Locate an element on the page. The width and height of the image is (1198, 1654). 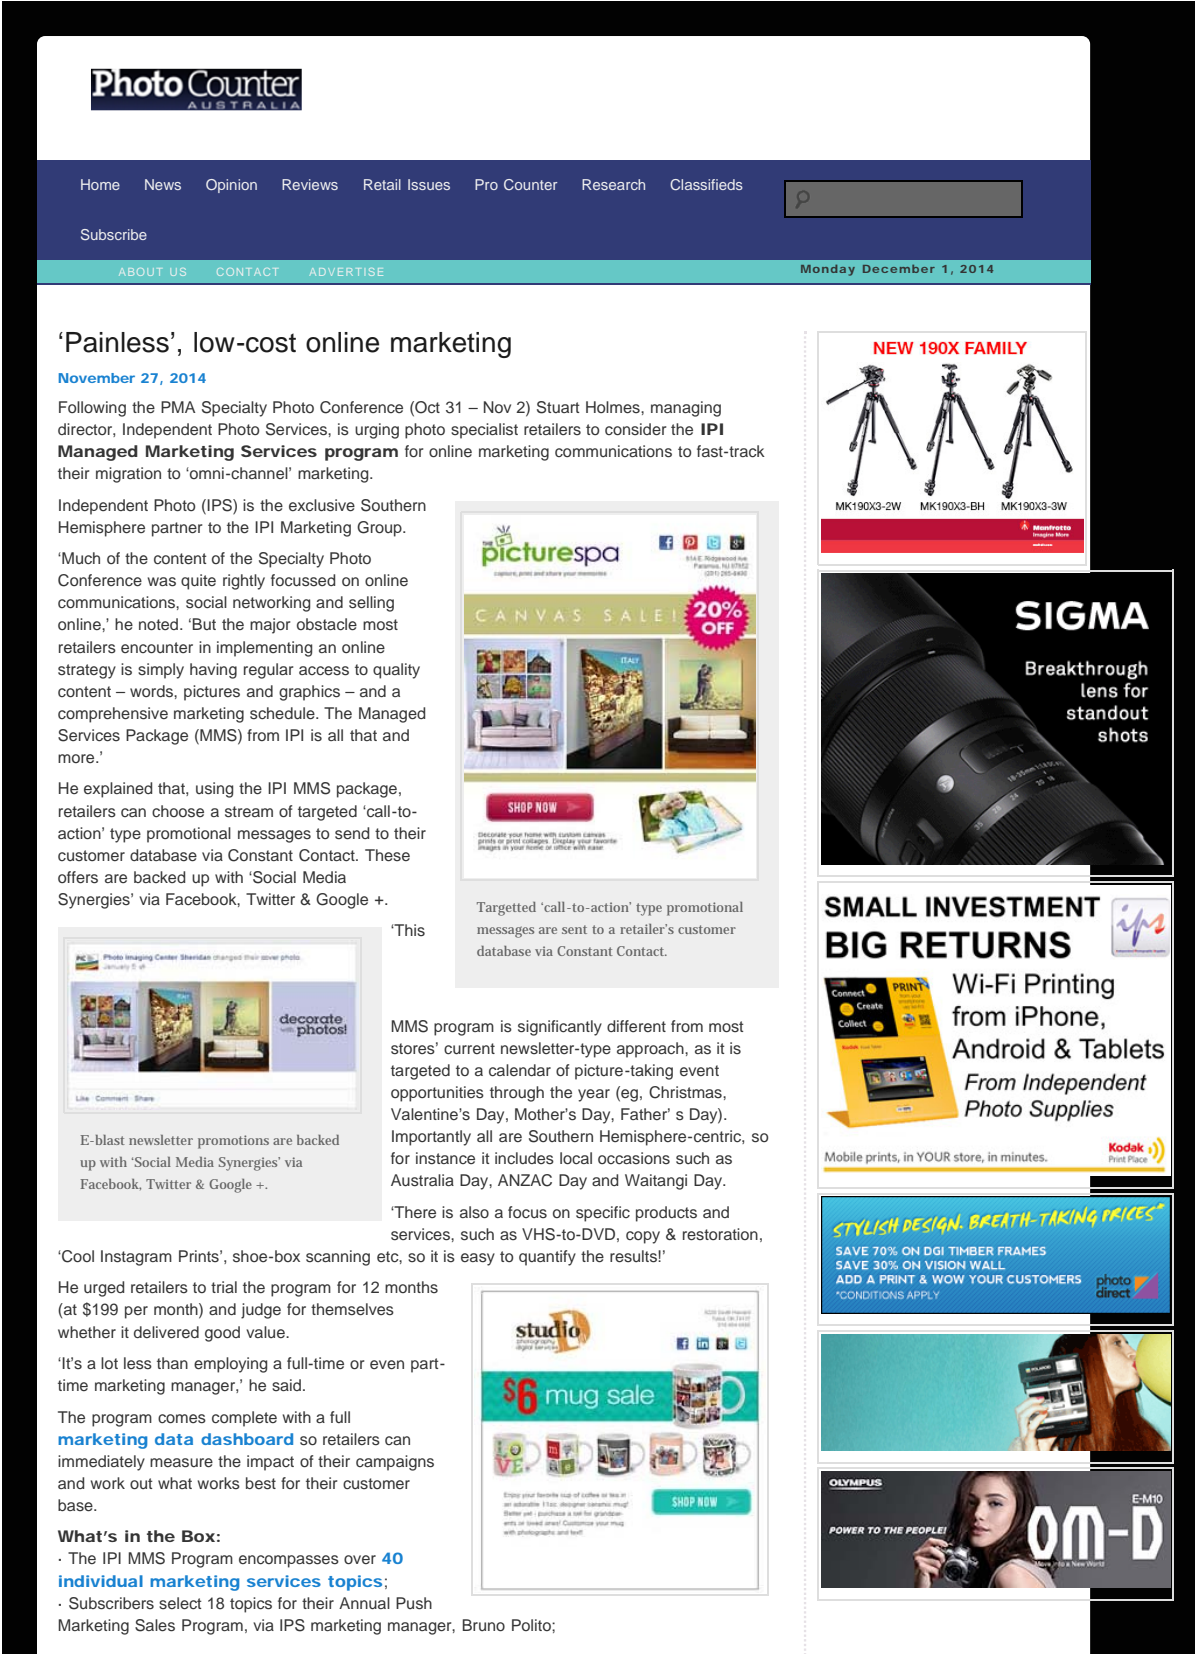
Targetted is located at coordinates (506, 909).
